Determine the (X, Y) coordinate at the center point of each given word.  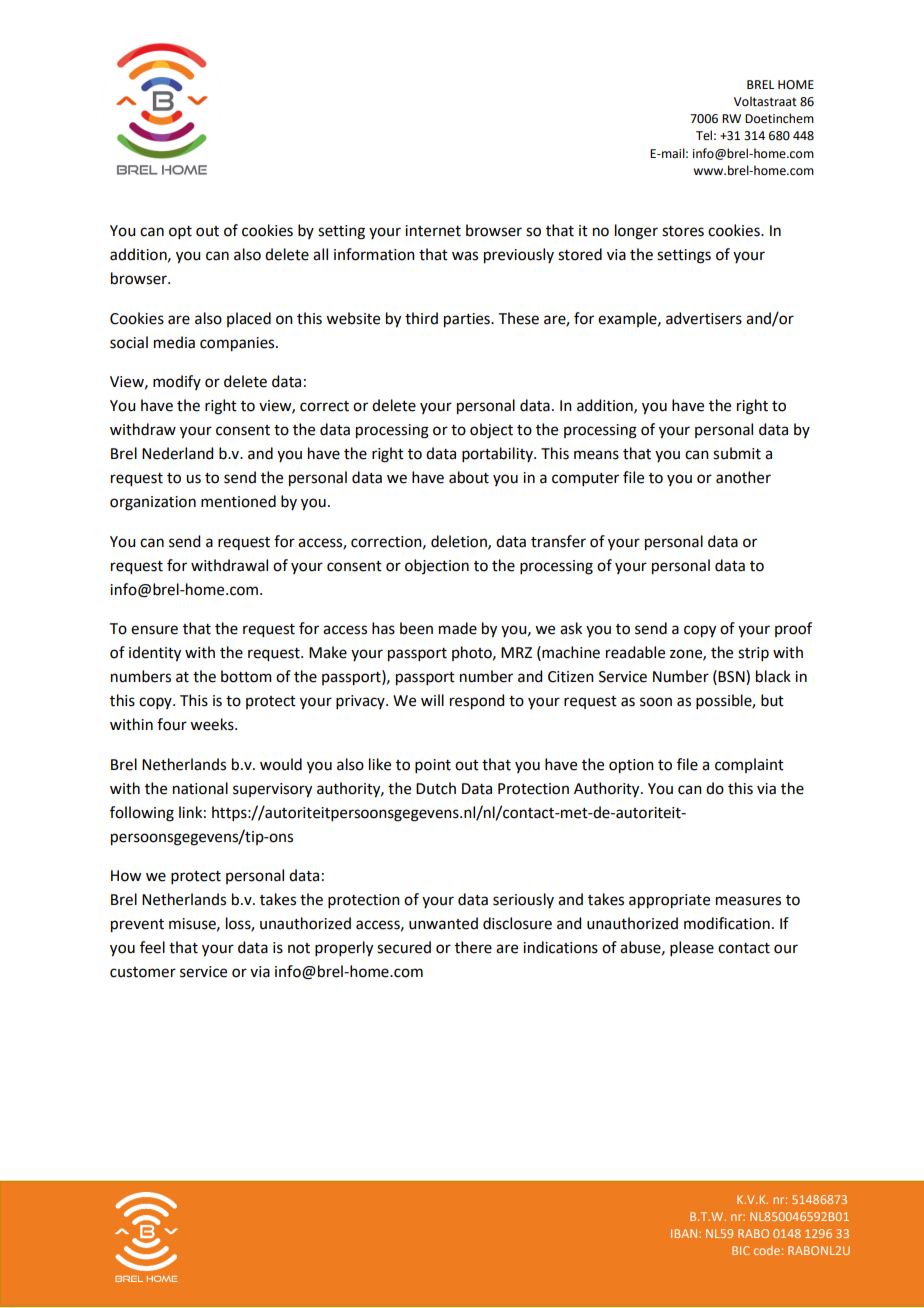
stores (683, 231)
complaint (749, 765)
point (433, 766)
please (692, 948)
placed (249, 319)
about (469, 477)
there (473, 947)
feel (152, 947)
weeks (213, 724)
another (743, 477)
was (465, 256)
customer (143, 972)
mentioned (238, 501)
